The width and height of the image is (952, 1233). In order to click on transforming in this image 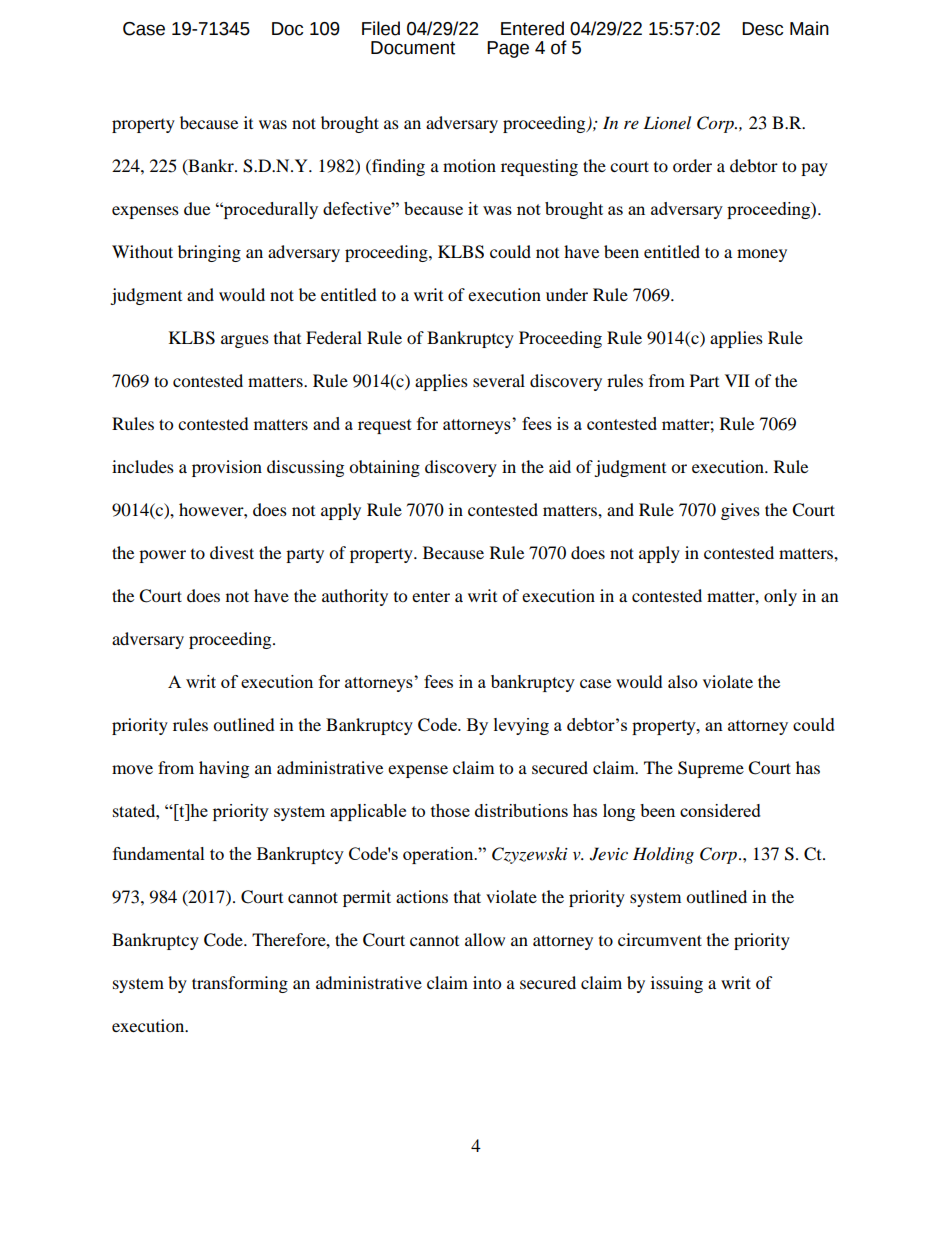, I will do `click(240, 984)`.
